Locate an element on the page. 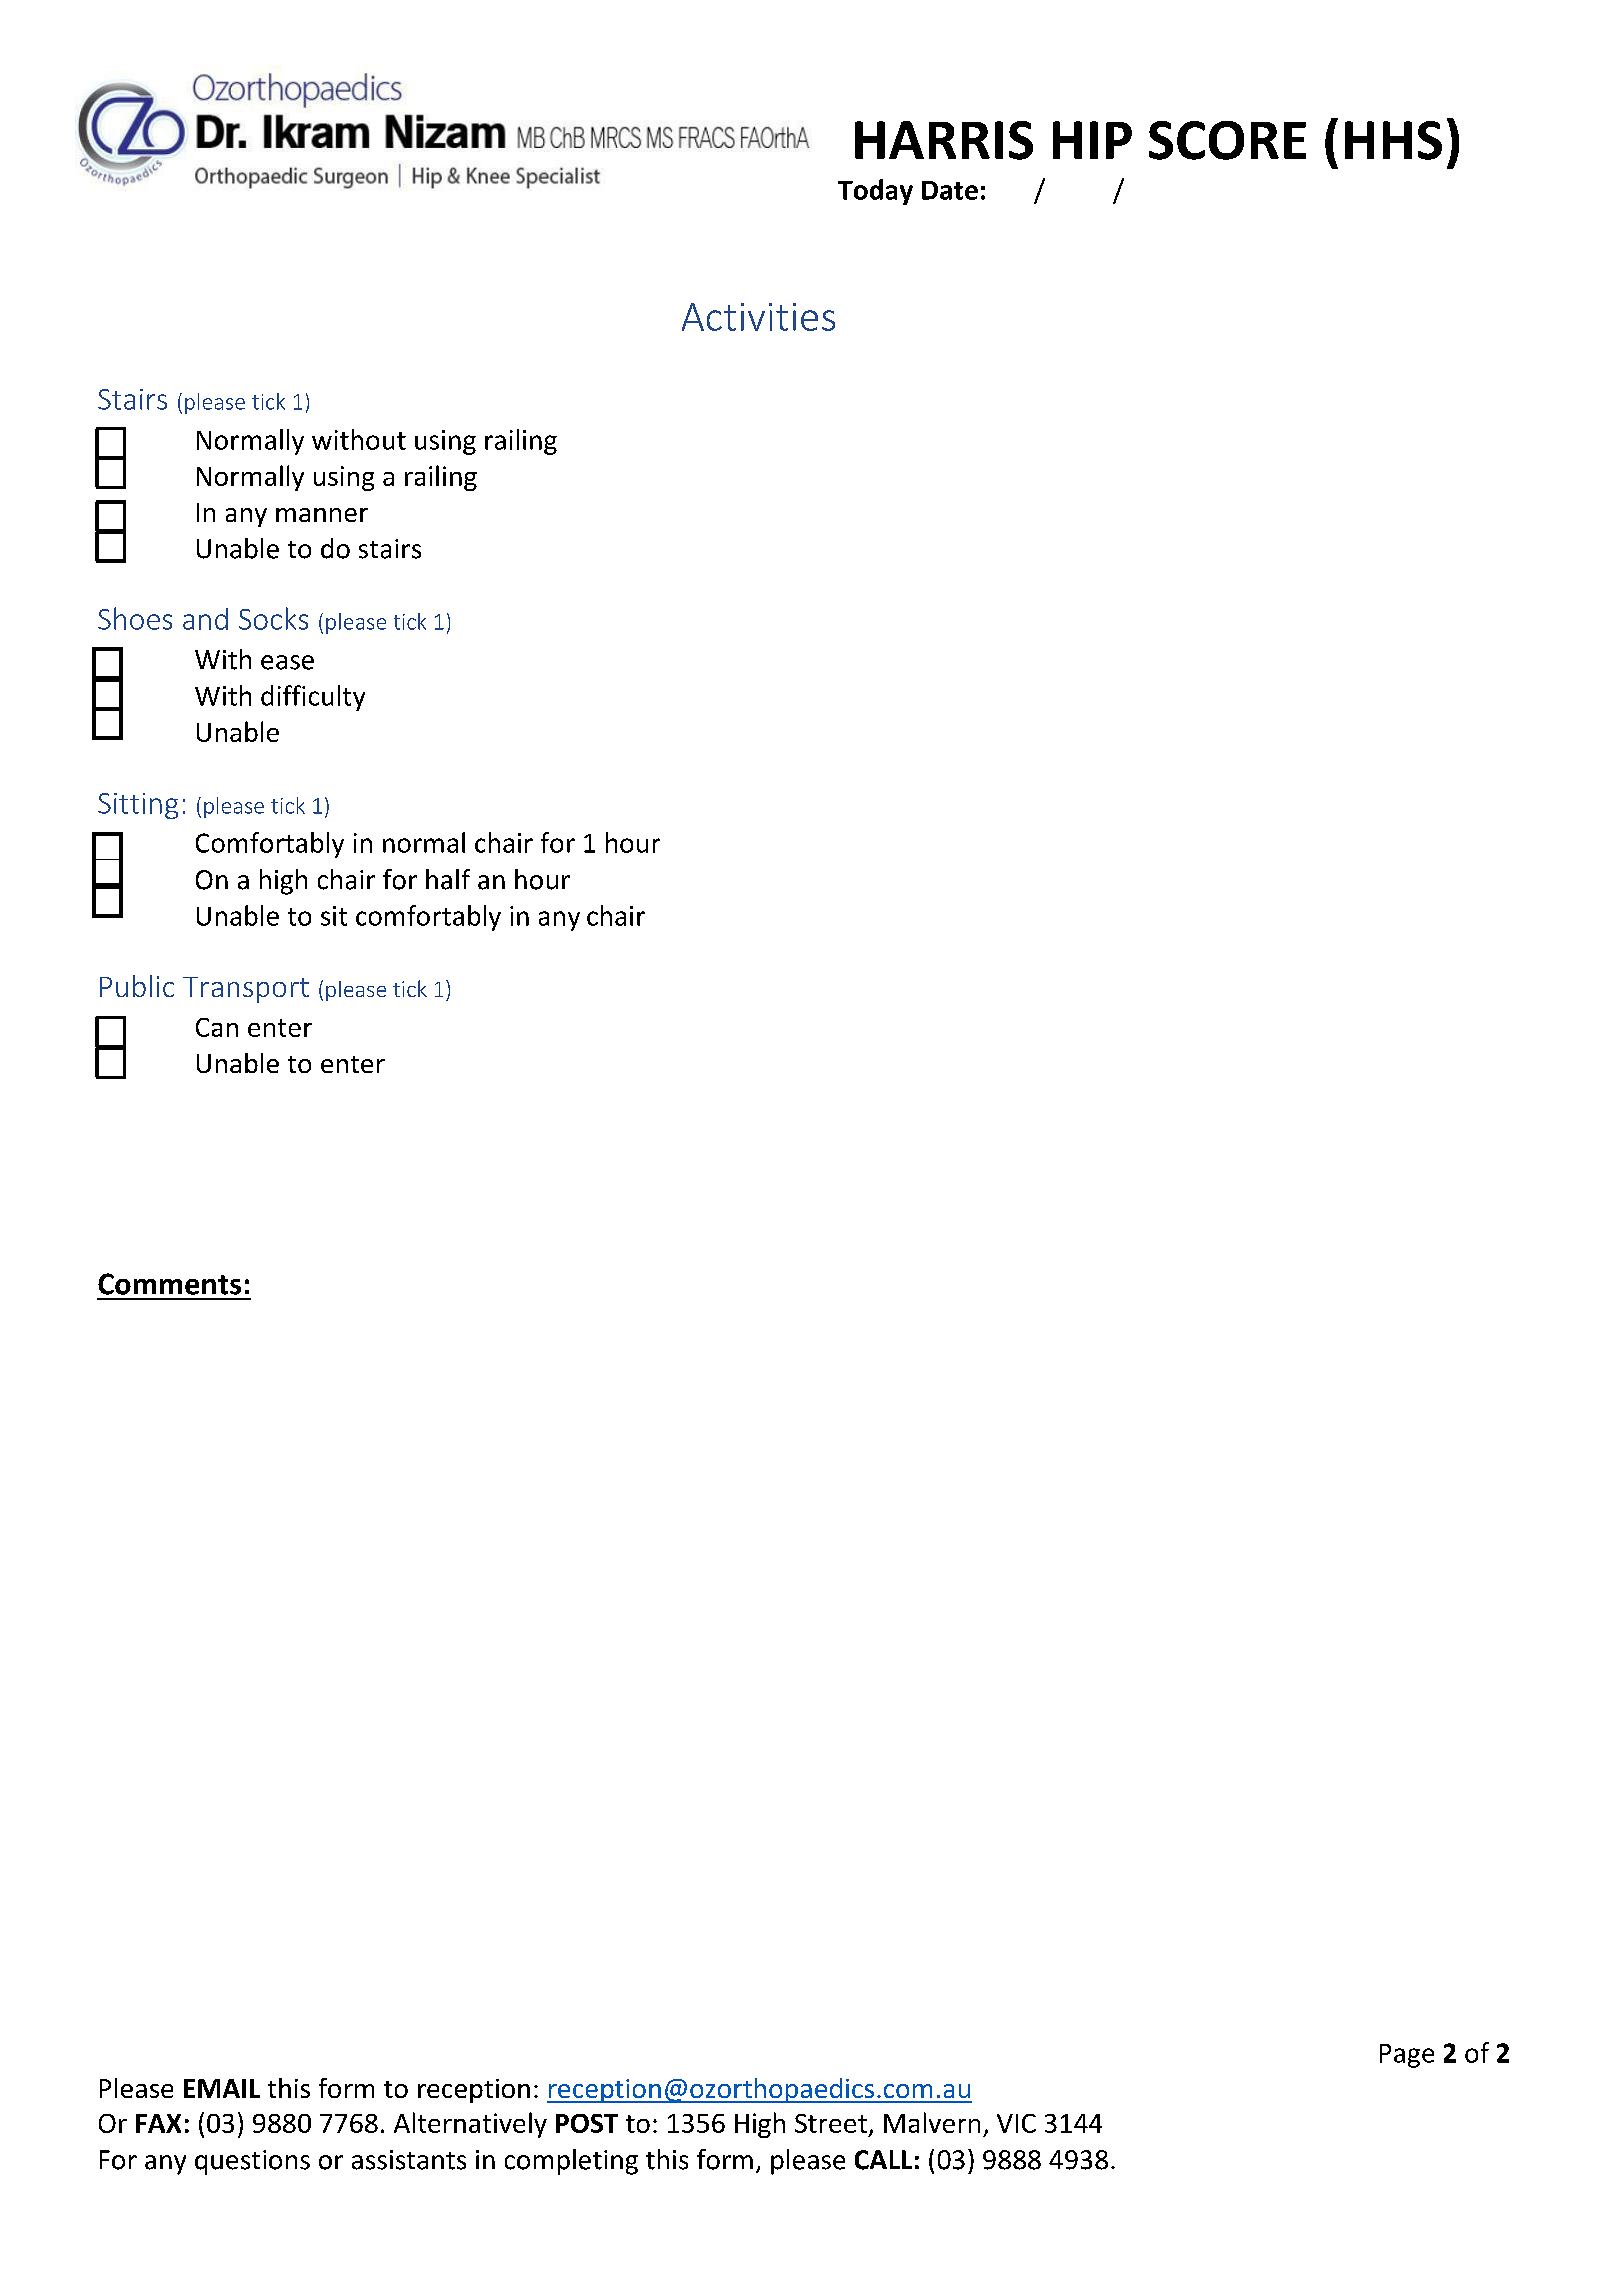 The width and height of the image is (1606, 2272). manner is located at coordinates (322, 515).
